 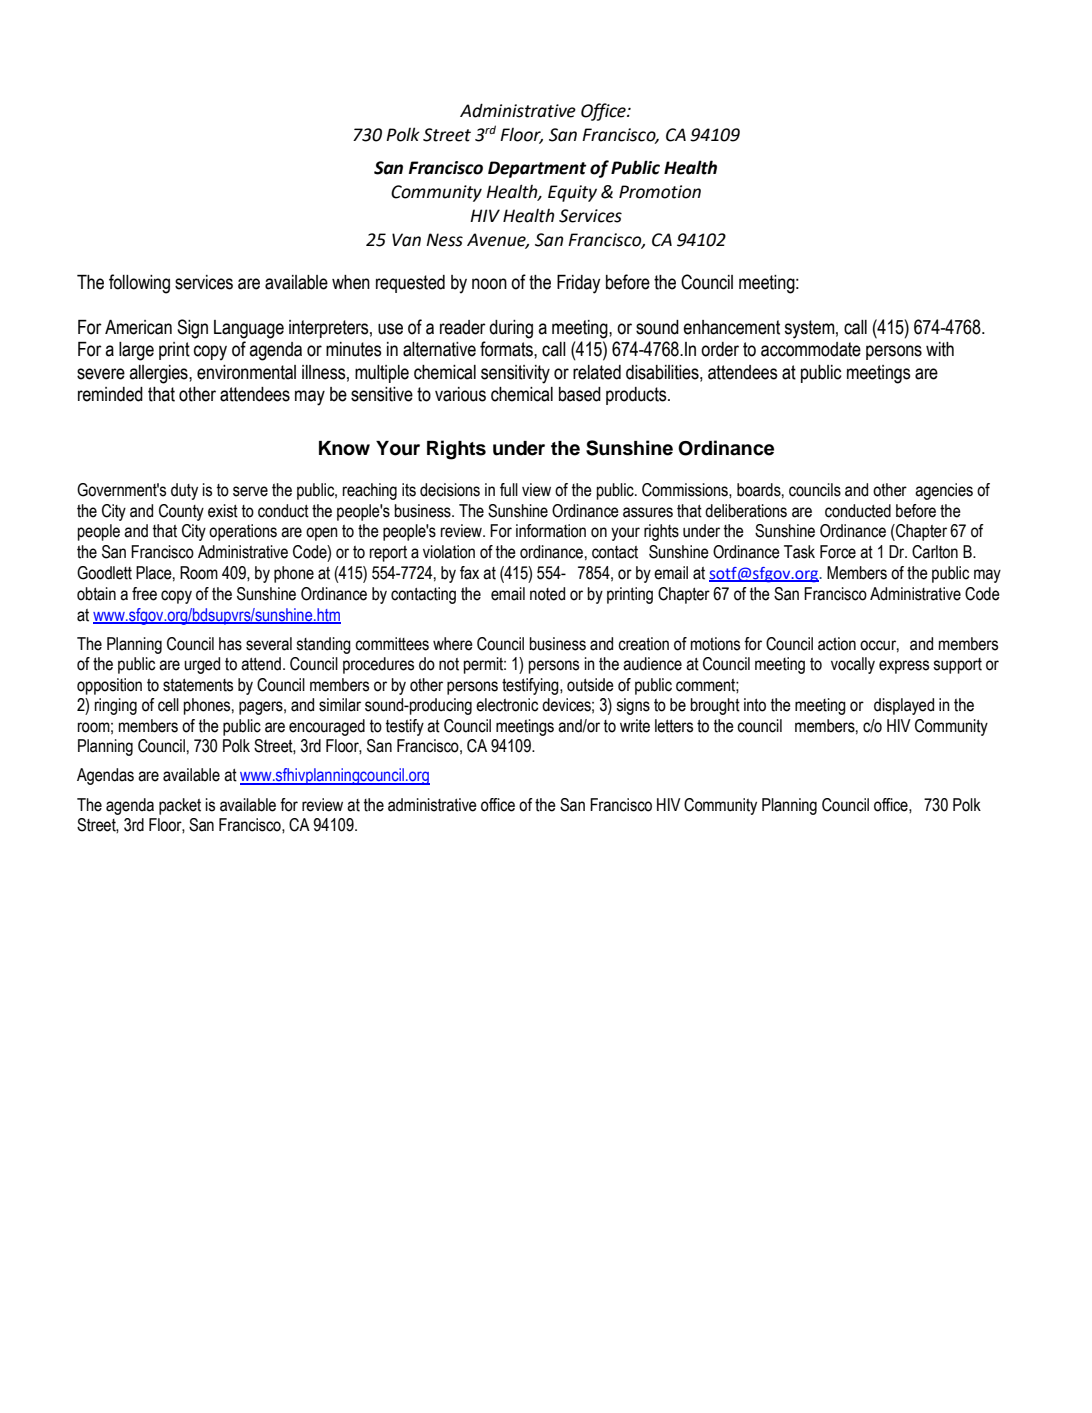 I want to click on Equity, so click(x=572, y=193).
